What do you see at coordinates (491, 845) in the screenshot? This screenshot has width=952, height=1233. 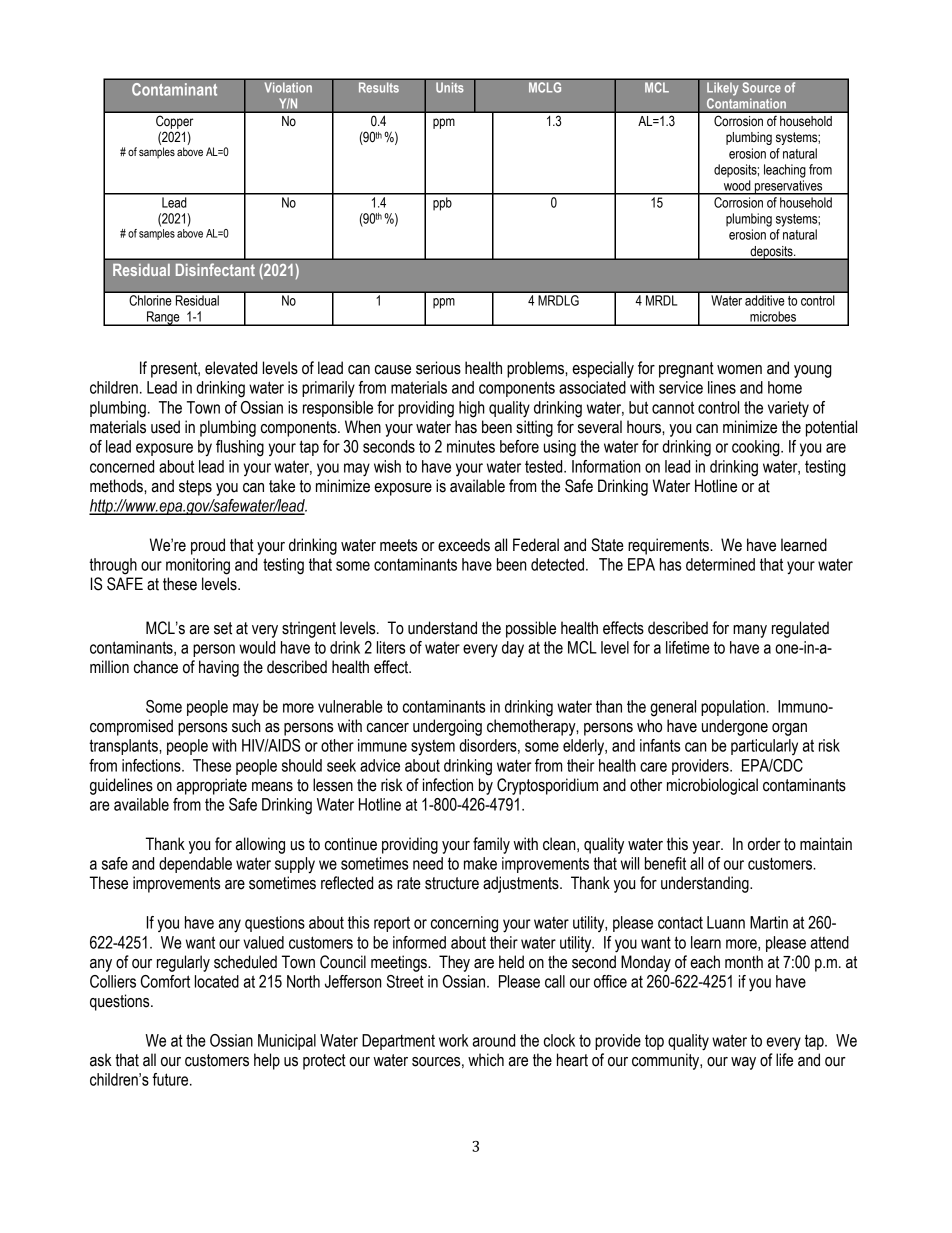 I see `family` at bounding box center [491, 845].
